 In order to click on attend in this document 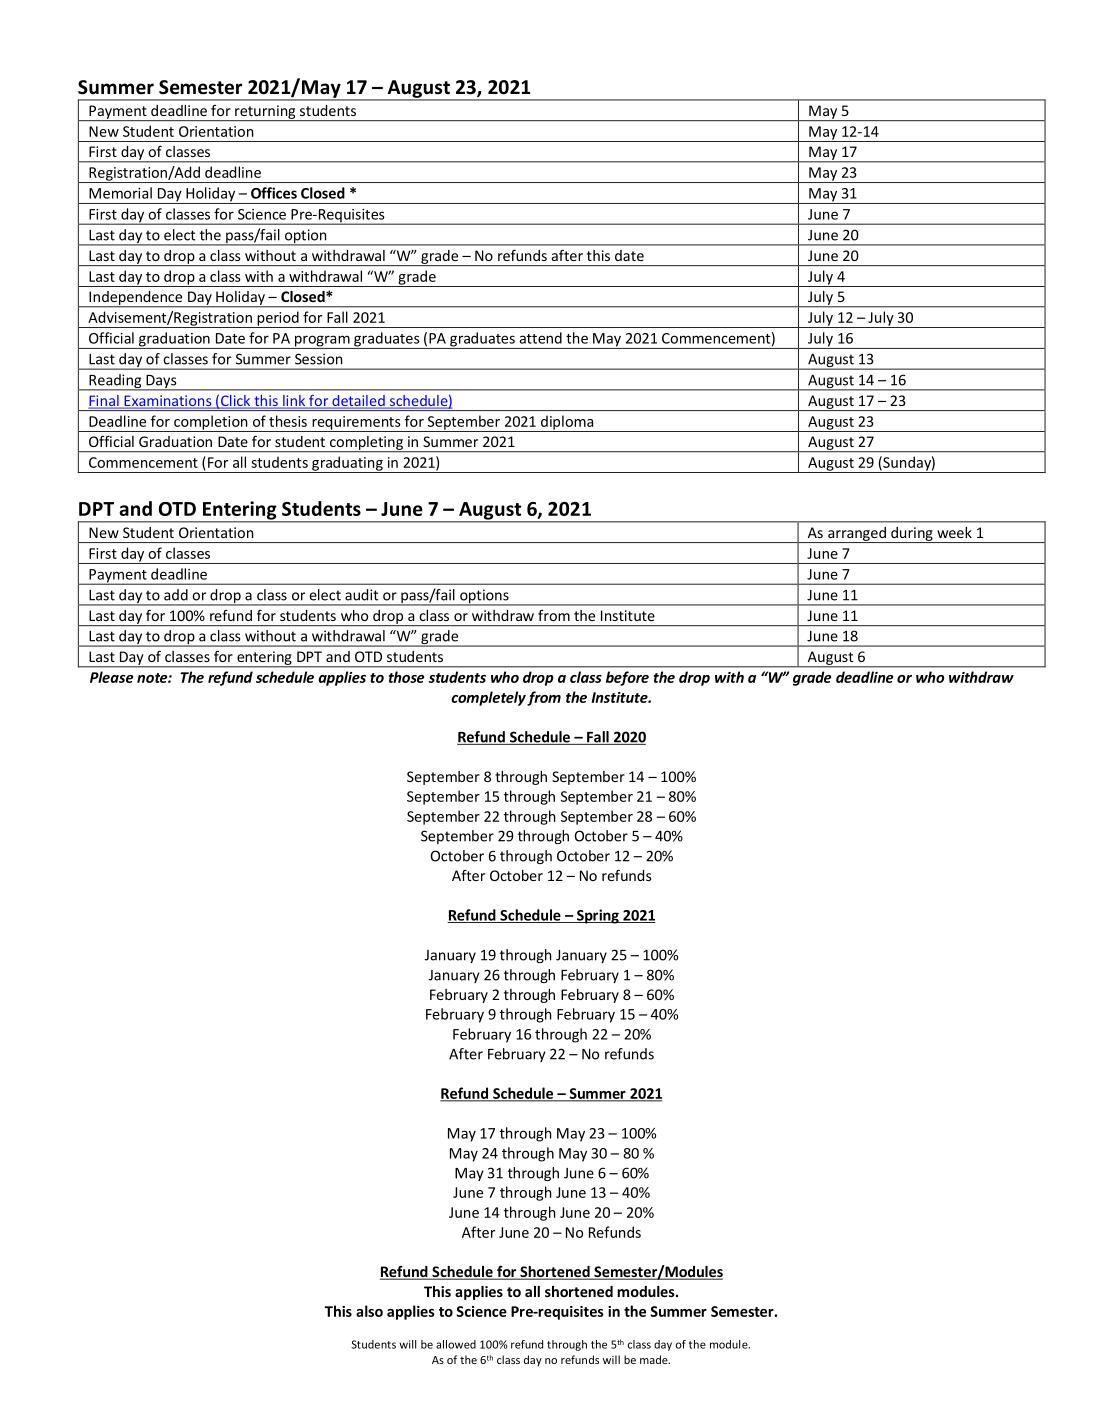, I will do `click(540, 338)`.
